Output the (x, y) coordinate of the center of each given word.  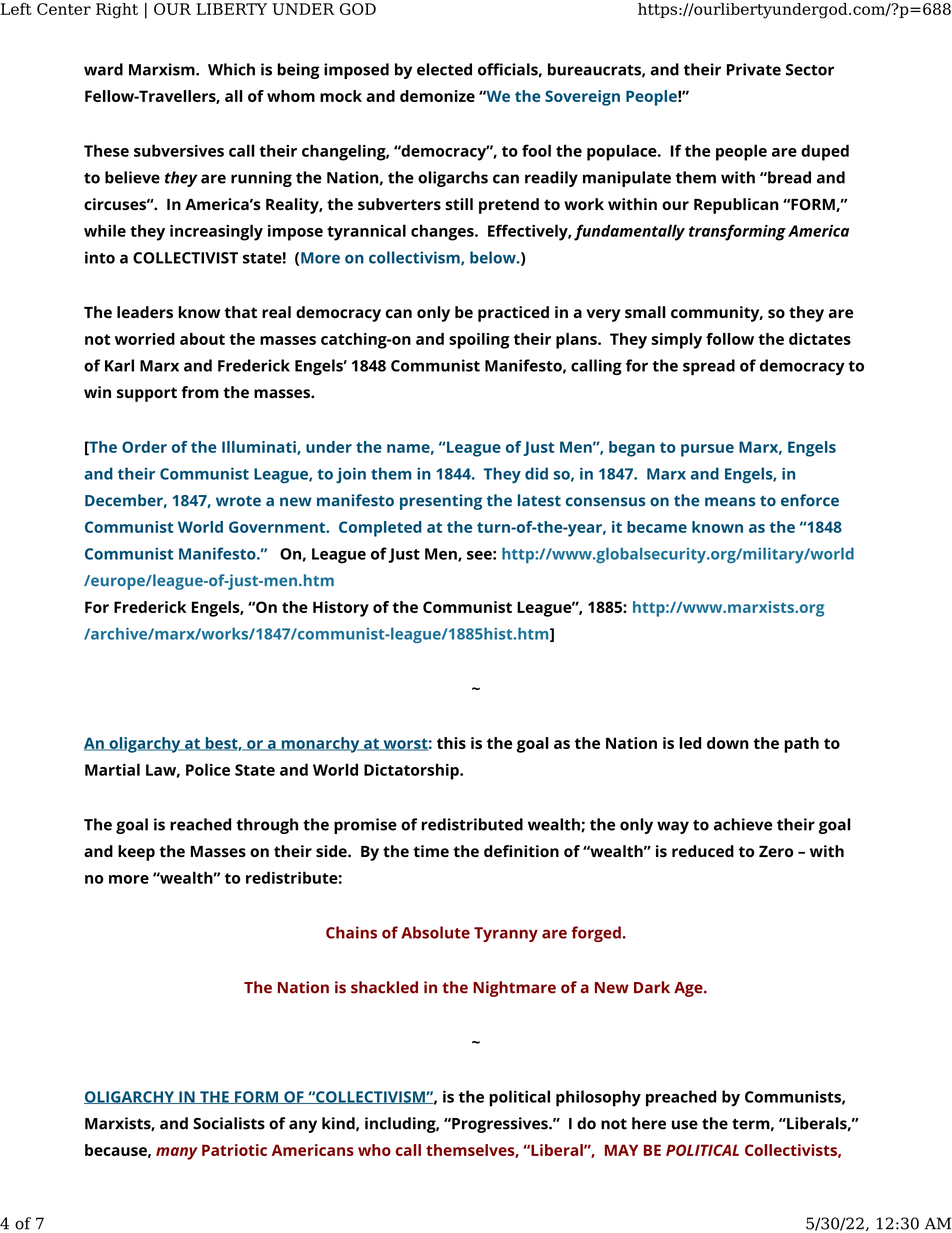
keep (136, 853)
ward (103, 69)
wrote (238, 501)
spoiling (479, 341)
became (657, 527)
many (177, 1153)
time (431, 851)
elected (444, 69)
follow (730, 339)
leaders (145, 312)
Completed (380, 529)
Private (754, 69)
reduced (703, 851)
